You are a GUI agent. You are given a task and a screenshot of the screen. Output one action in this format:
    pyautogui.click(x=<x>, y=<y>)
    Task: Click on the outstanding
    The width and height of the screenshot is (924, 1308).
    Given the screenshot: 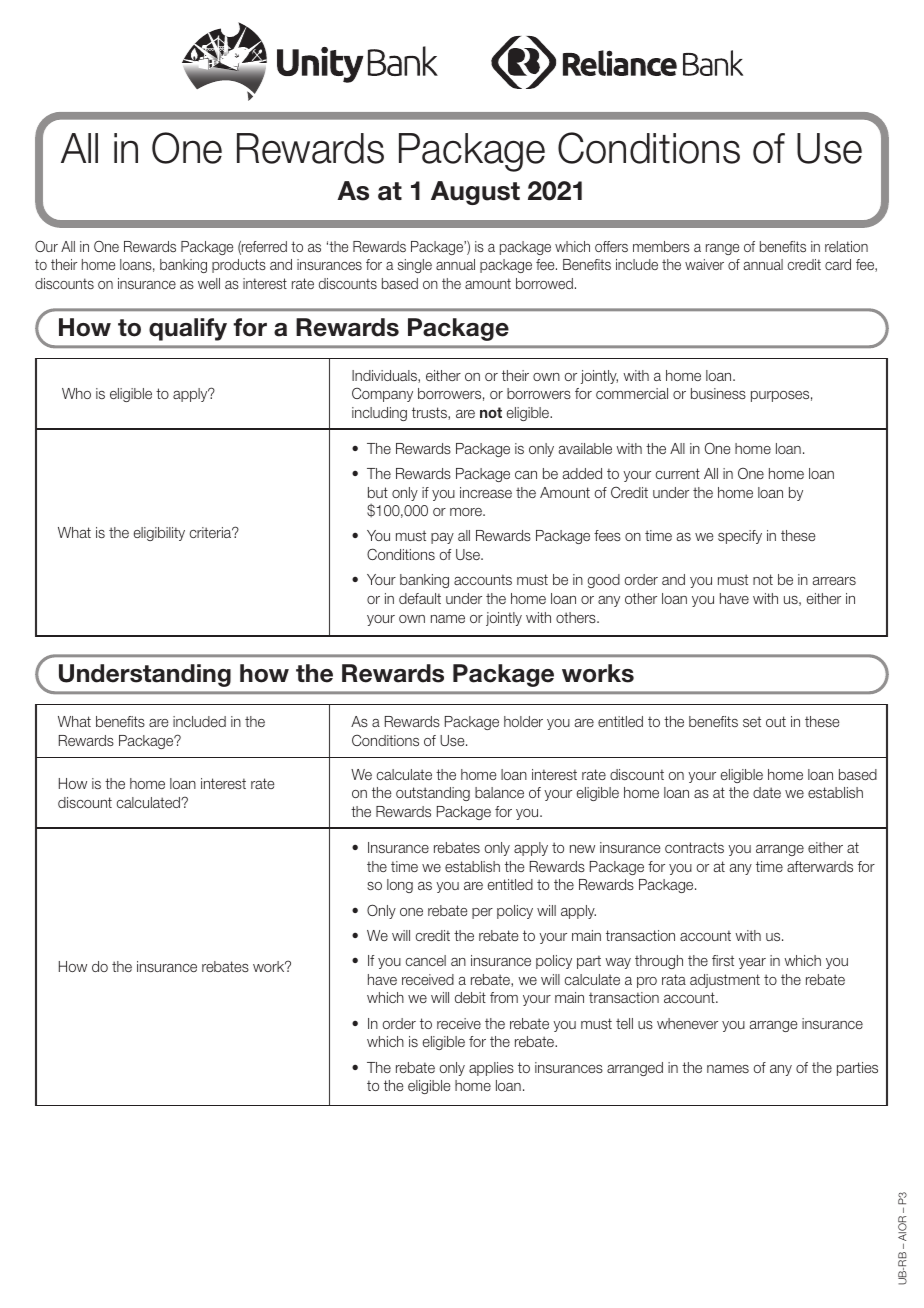 What is the action you would take?
    pyautogui.click(x=433, y=794)
